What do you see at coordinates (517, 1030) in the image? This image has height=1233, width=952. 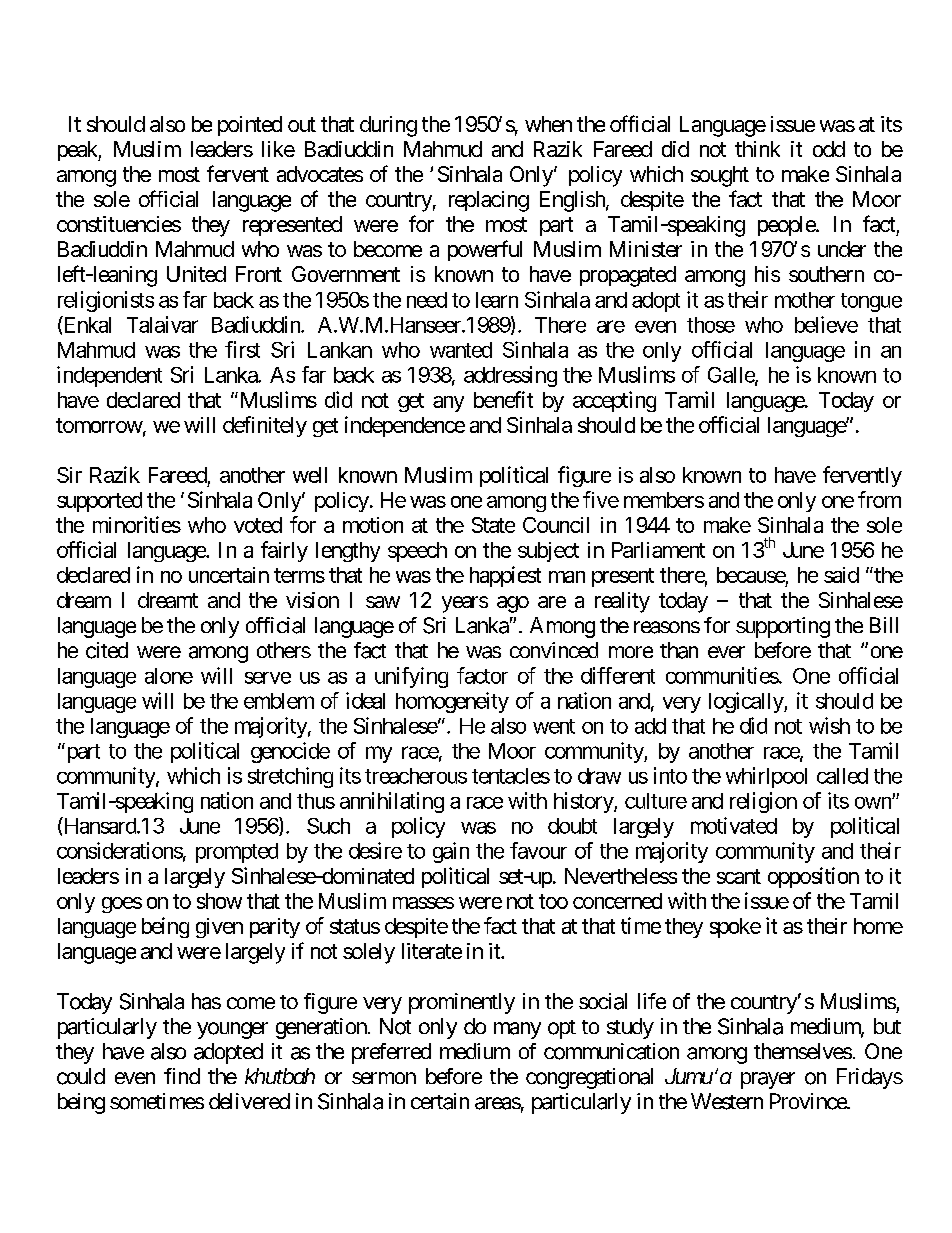 I see `many` at bounding box center [517, 1030].
